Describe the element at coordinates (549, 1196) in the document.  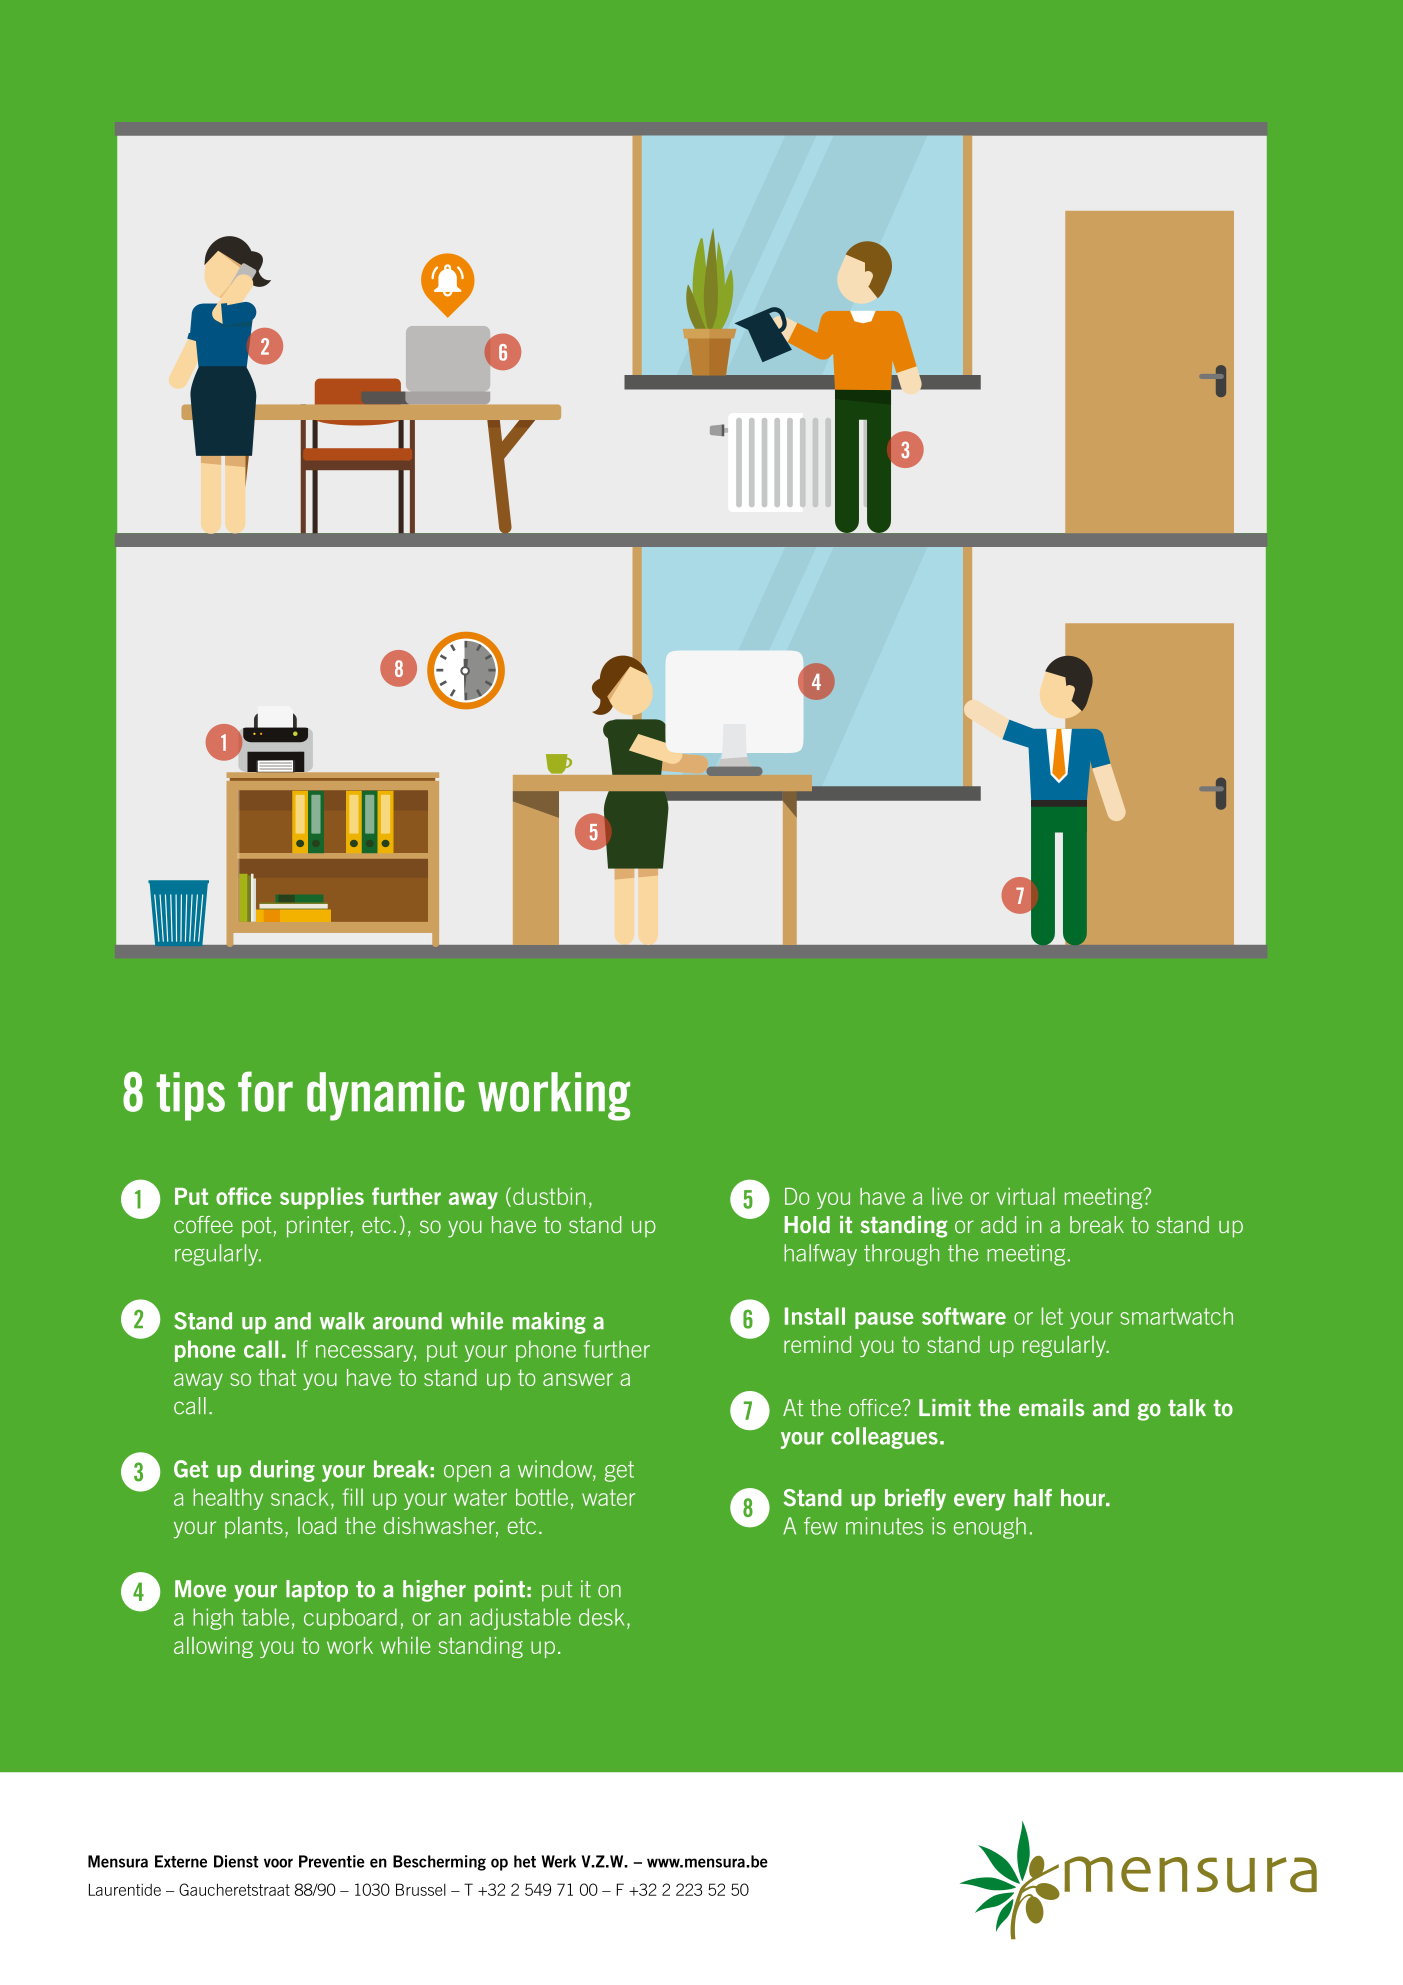
I see `dustbin` at that location.
